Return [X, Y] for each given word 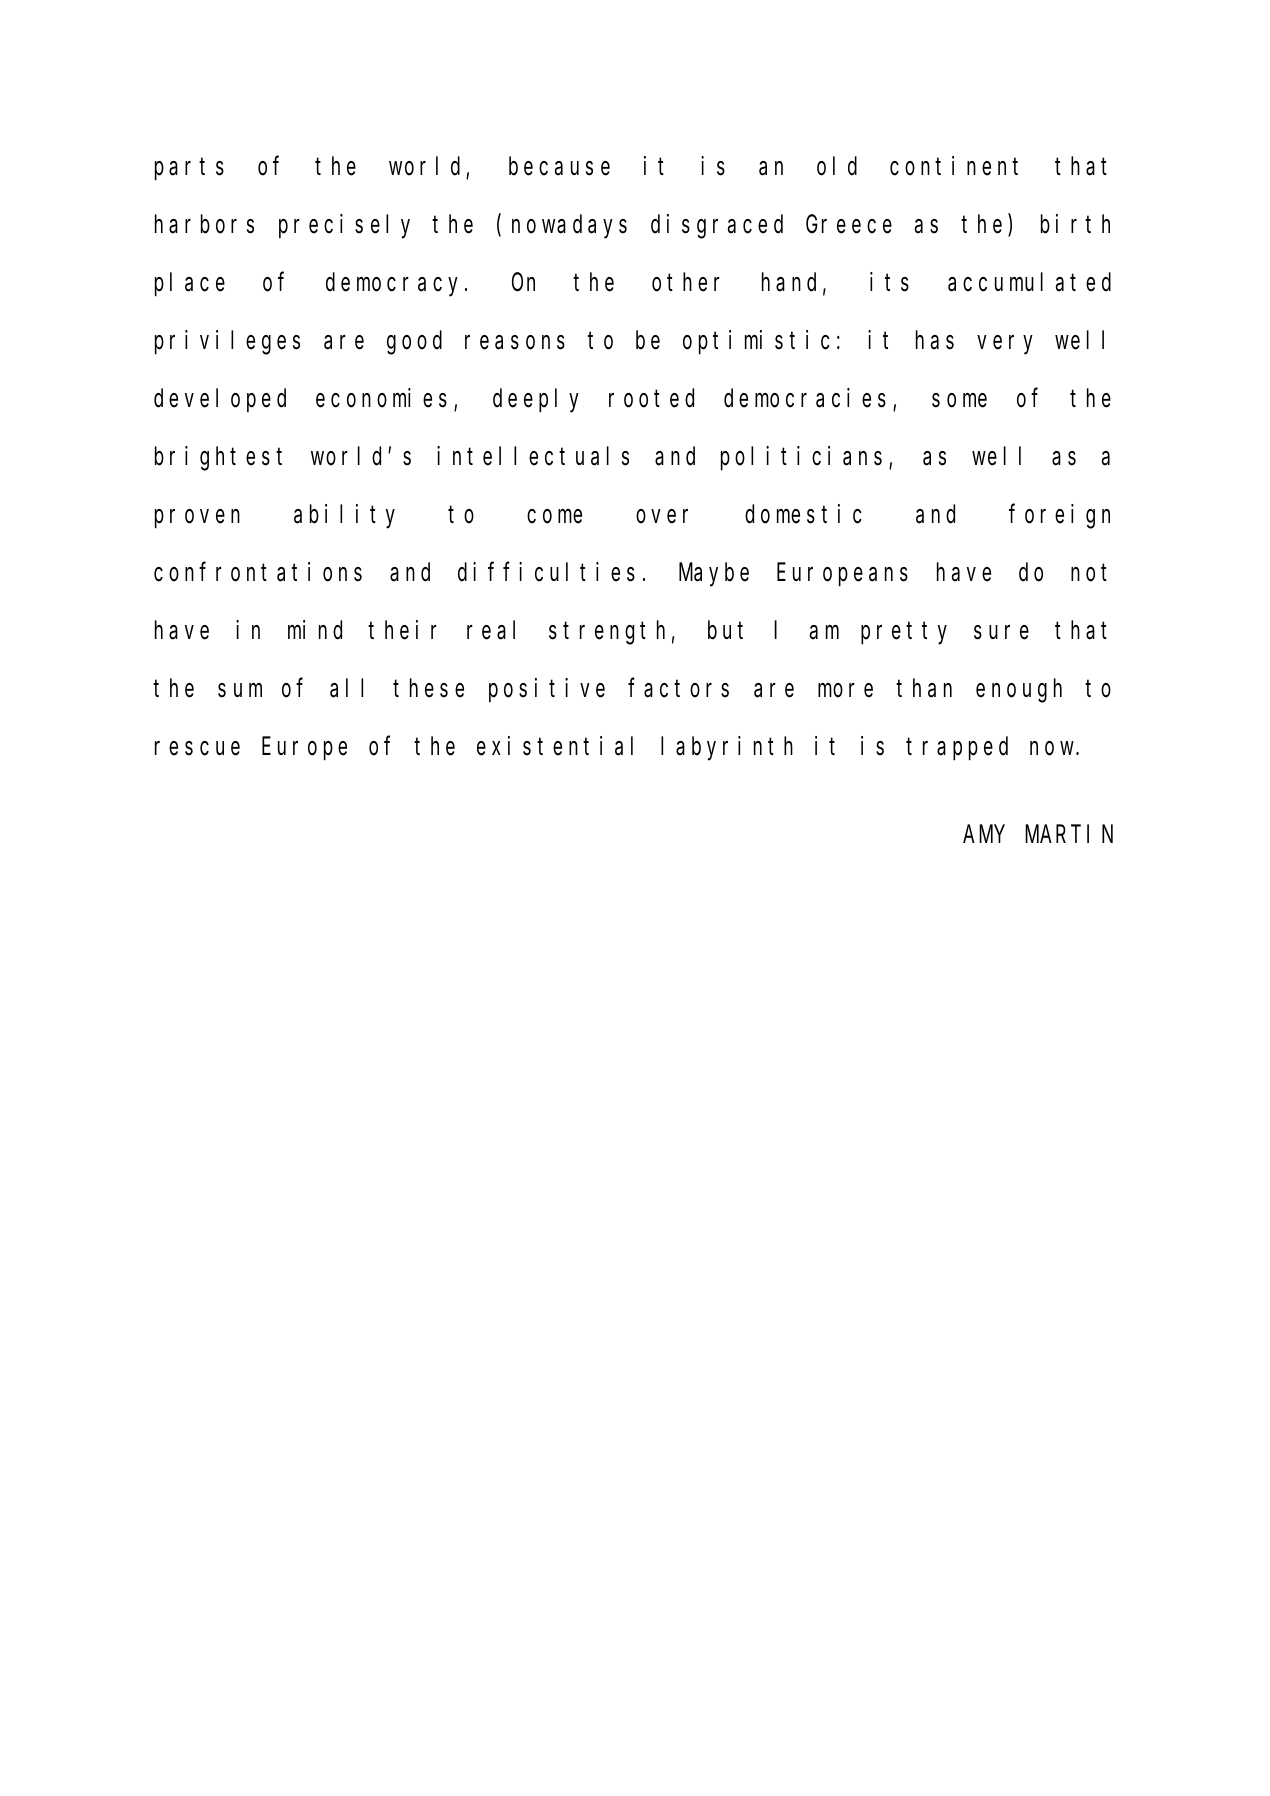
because [559, 166]
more [845, 690]
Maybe [714, 575]
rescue [197, 748]
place [190, 285]
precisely [344, 226]
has [935, 340]
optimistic [756, 342]
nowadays [569, 227]
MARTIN [1069, 834]
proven [197, 519]
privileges [227, 342]
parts [189, 170]
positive [547, 690]
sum [240, 691]
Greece [849, 225]
